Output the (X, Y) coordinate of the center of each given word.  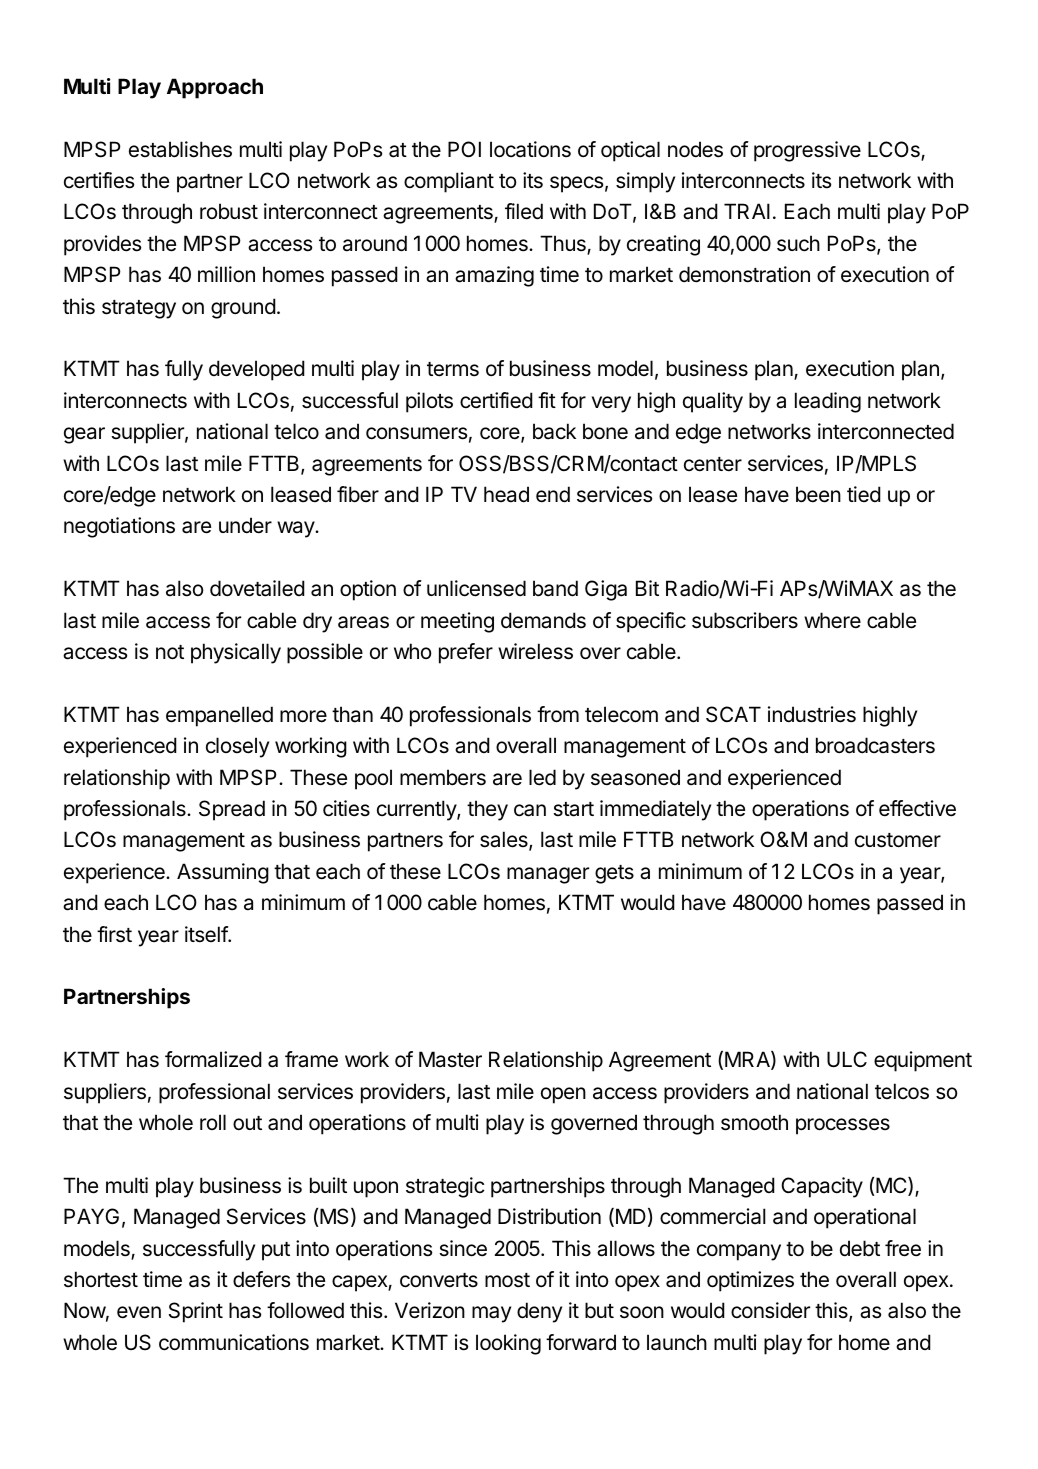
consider (770, 1310)
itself (207, 934)
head (506, 494)
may (491, 1314)
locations (530, 149)
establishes (180, 149)
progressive (807, 151)
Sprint (196, 1312)
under (245, 525)
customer (898, 840)
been (818, 494)
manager (548, 875)
